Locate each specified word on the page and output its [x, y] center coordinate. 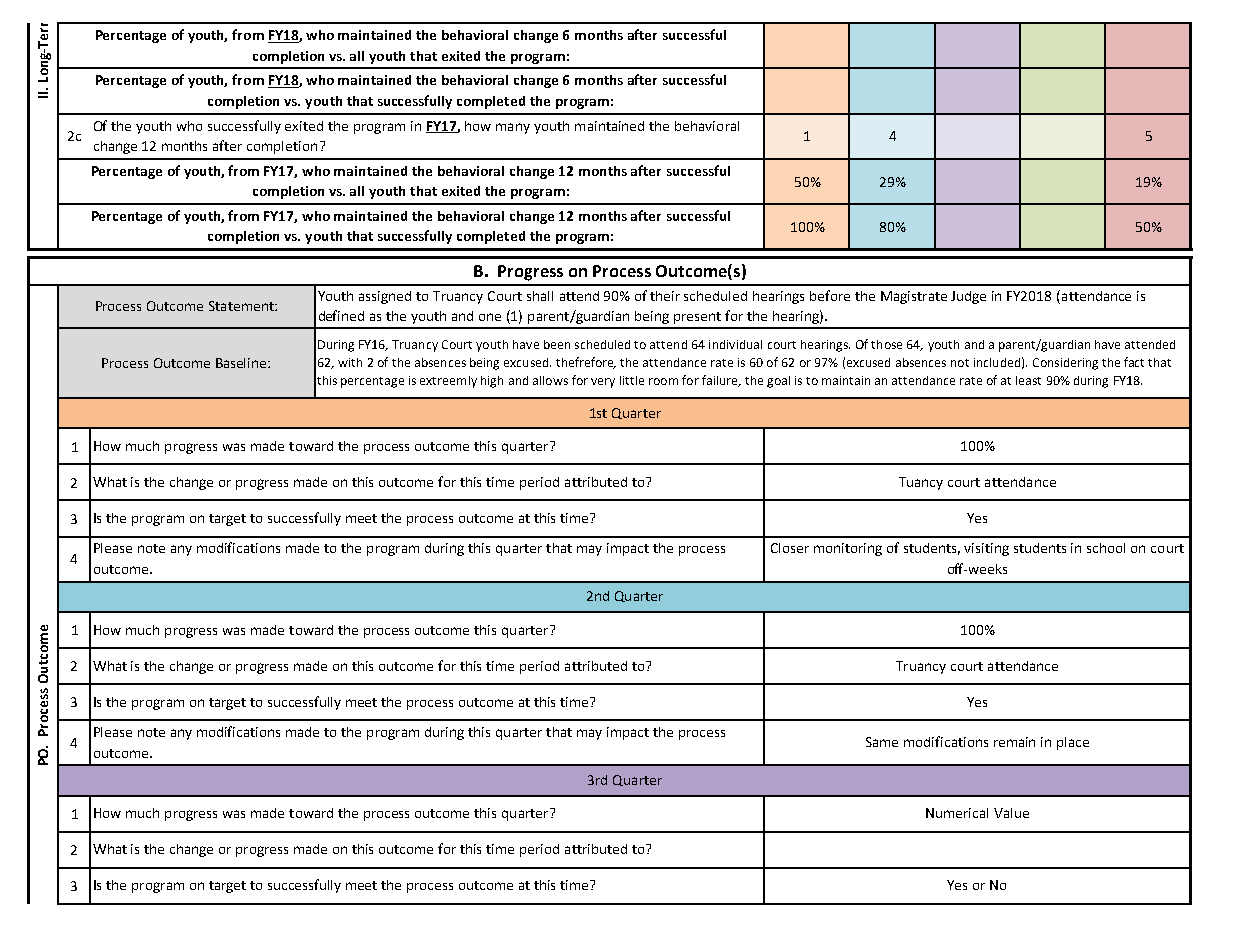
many [513, 128]
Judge [968, 297]
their [665, 296]
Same [882, 742]
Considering [1065, 364]
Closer [790, 548]
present [697, 318]
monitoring [848, 549]
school [1106, 548]
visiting [986, 549]
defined [341, 315]
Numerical [957, 813]
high [492, 382]
